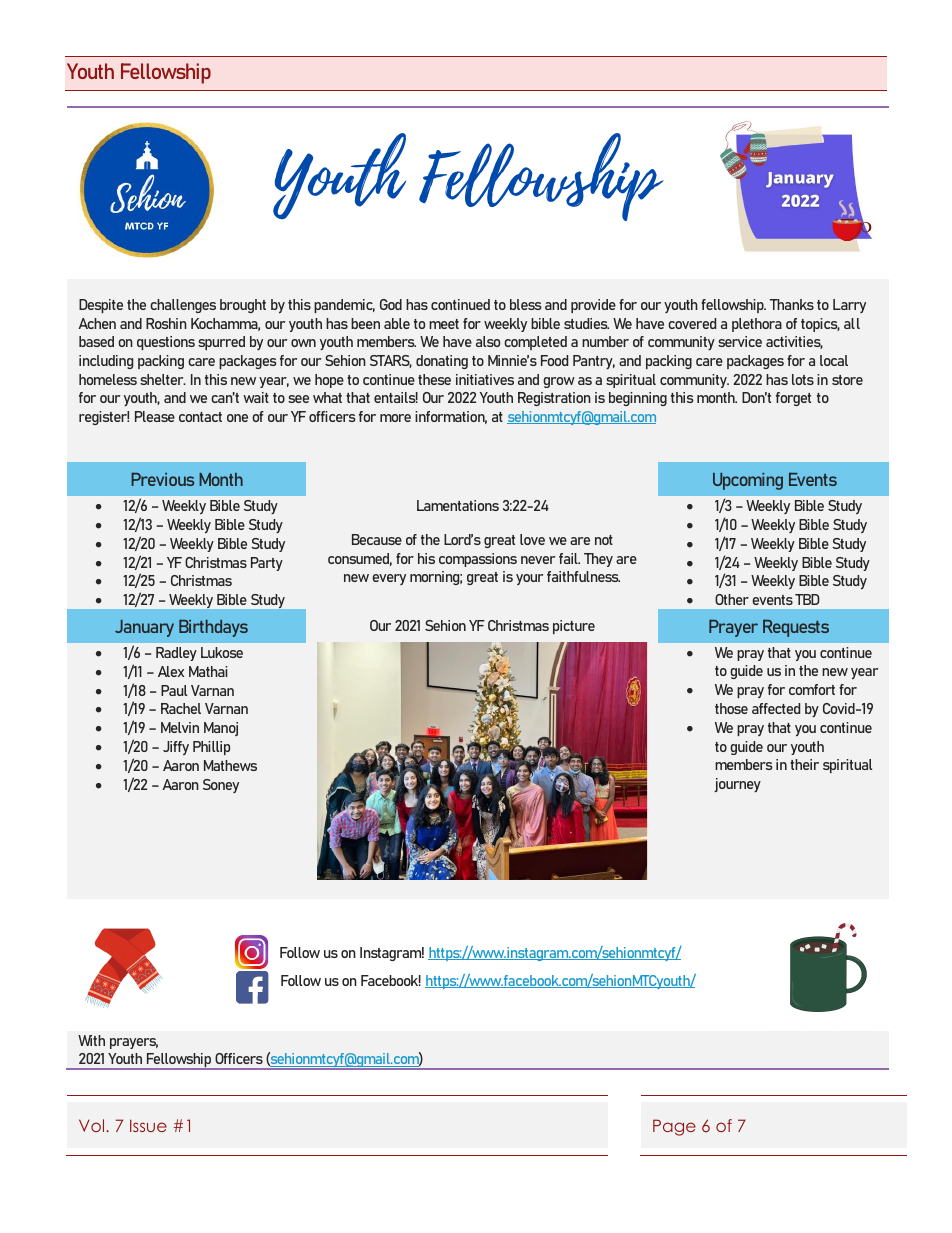 This image has width=952, height=1233. Describe the element at coordinates (148, 1125) in the image. I see `Issue` at that location.
